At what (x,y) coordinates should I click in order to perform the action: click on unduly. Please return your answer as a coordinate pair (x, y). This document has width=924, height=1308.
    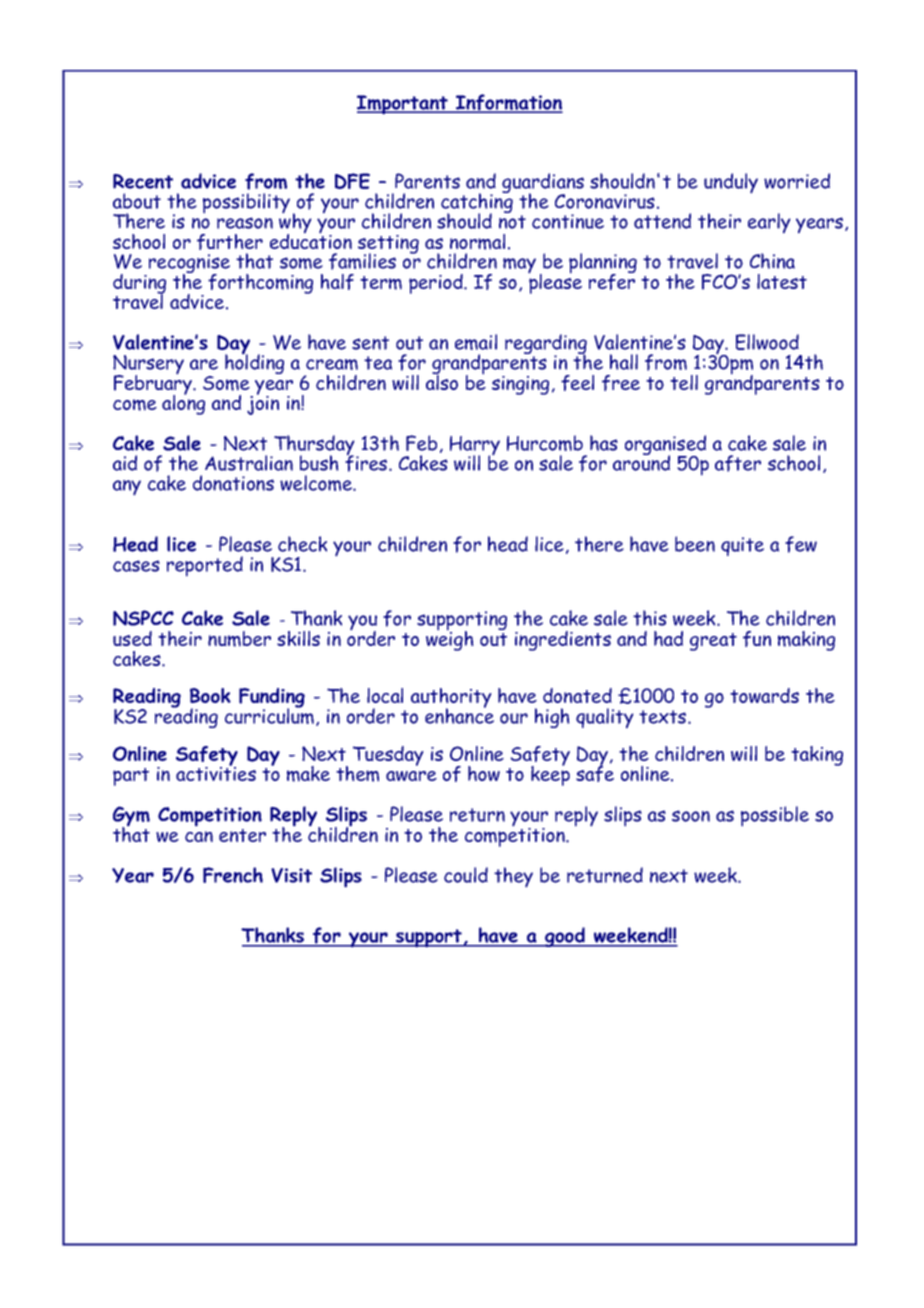
    Looking at the image, I should click on (731, 183).
